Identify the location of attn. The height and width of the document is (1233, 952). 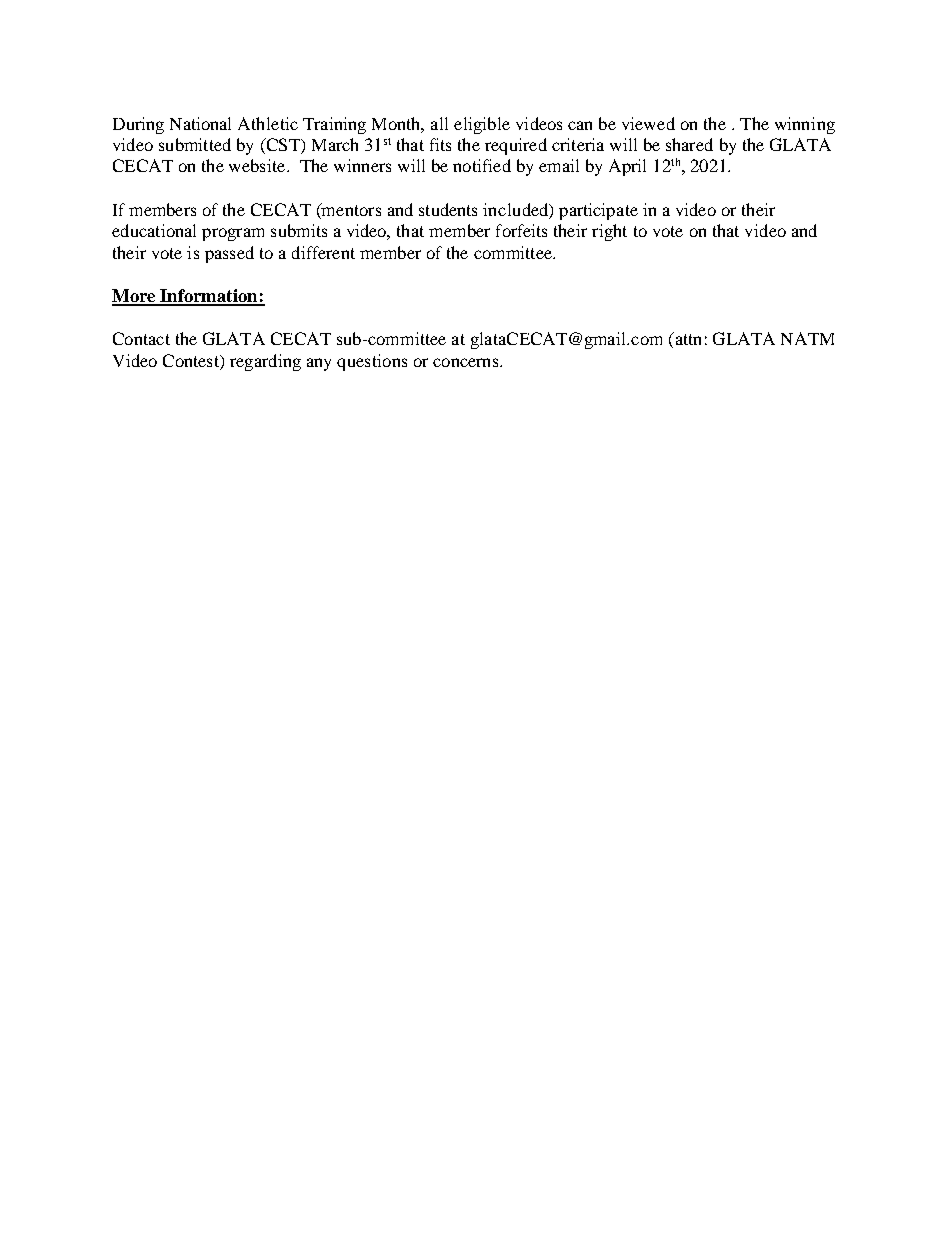
(687, 338).
